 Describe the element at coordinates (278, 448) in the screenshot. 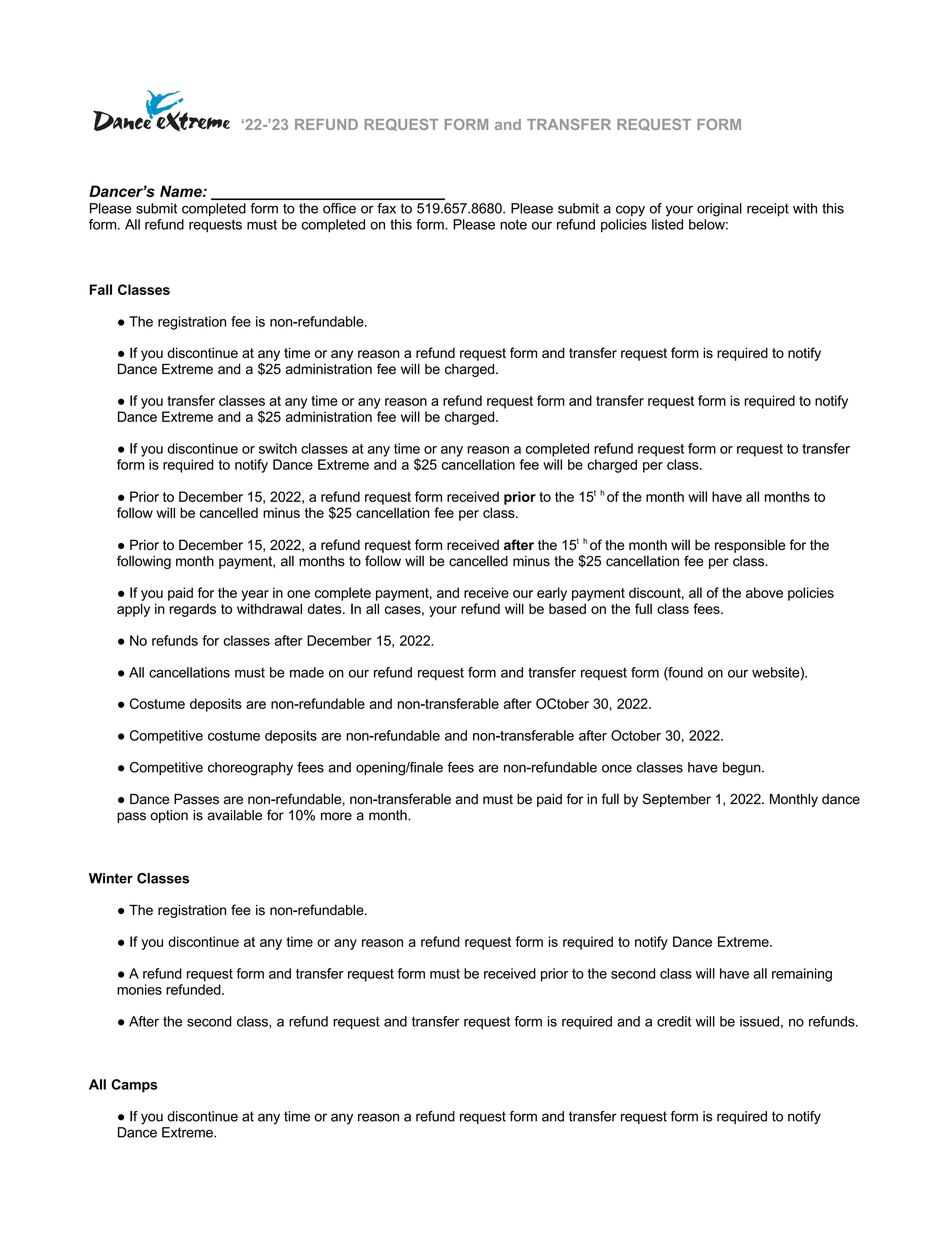

I see `switch` at that location.
